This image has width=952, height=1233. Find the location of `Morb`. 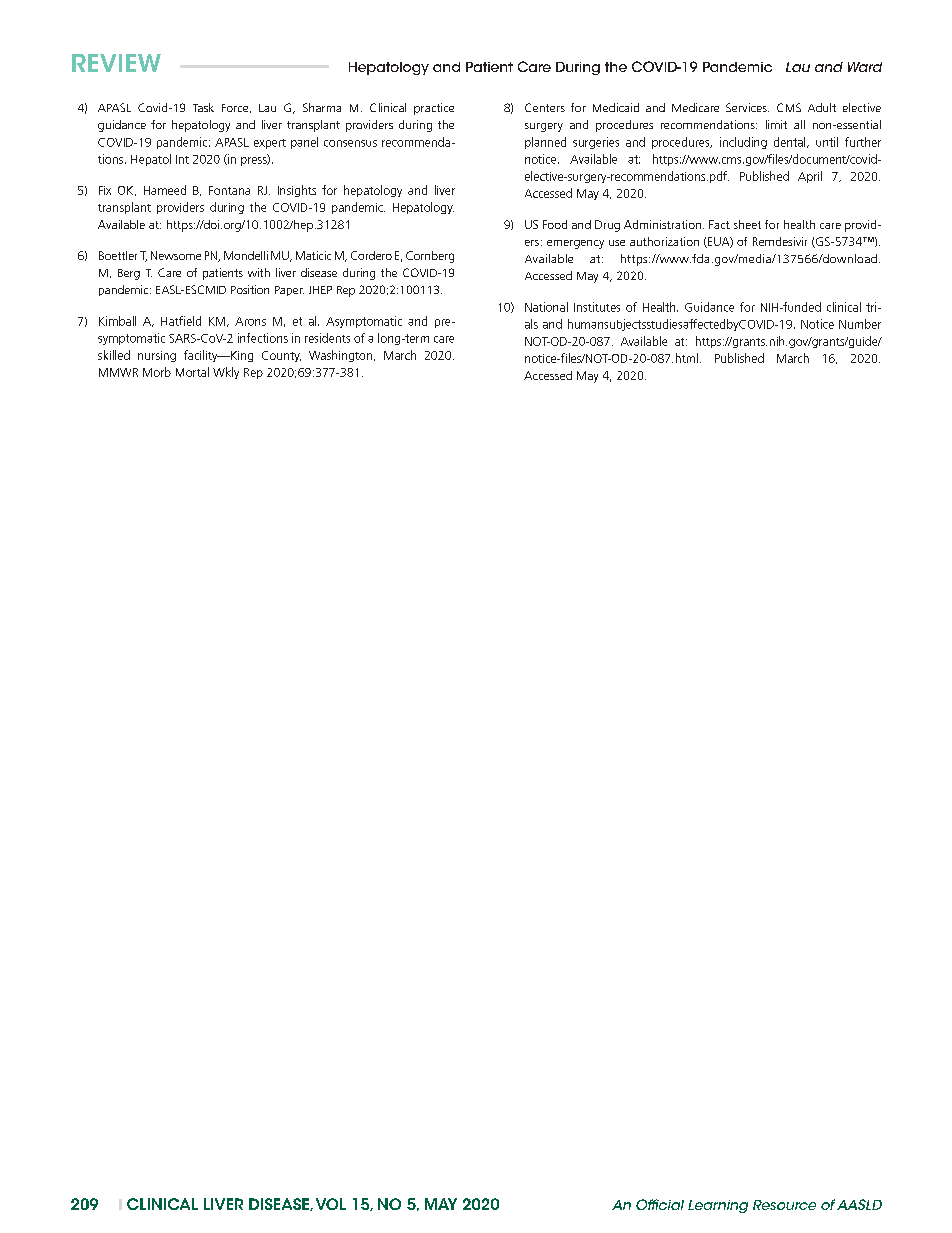

Morb is located at coordinates (157, 372).
